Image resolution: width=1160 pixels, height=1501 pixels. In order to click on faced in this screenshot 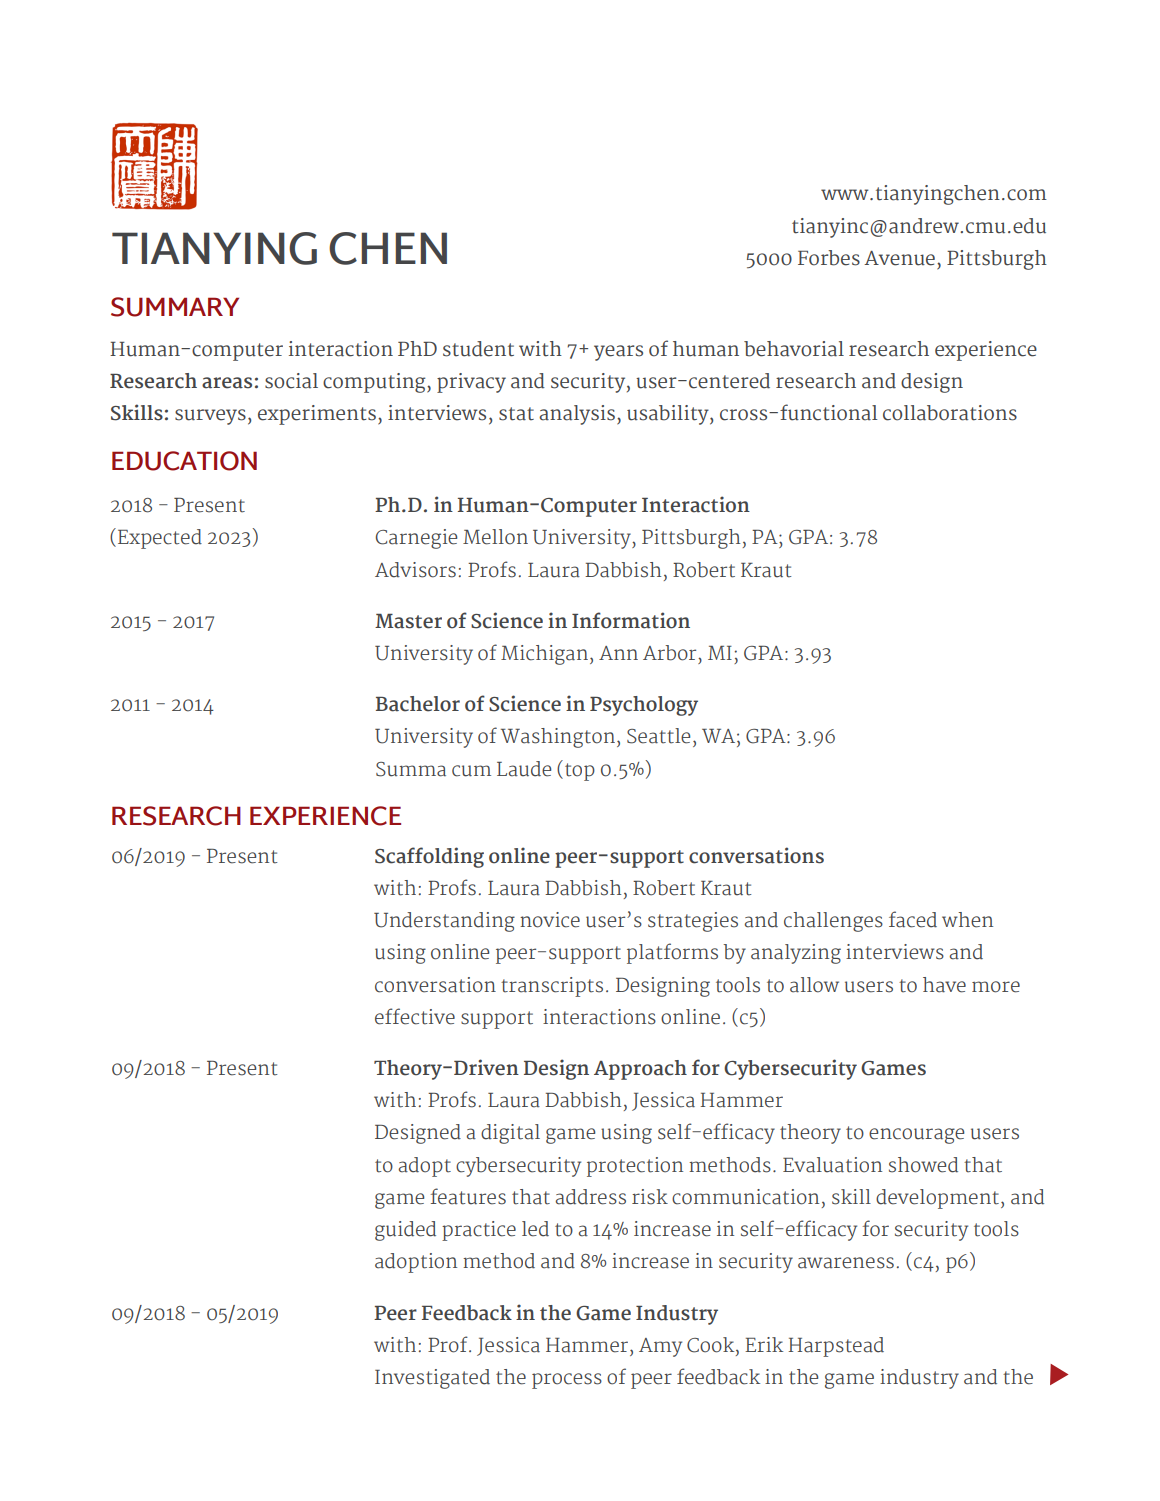, I will do `click(913, 919)`.
